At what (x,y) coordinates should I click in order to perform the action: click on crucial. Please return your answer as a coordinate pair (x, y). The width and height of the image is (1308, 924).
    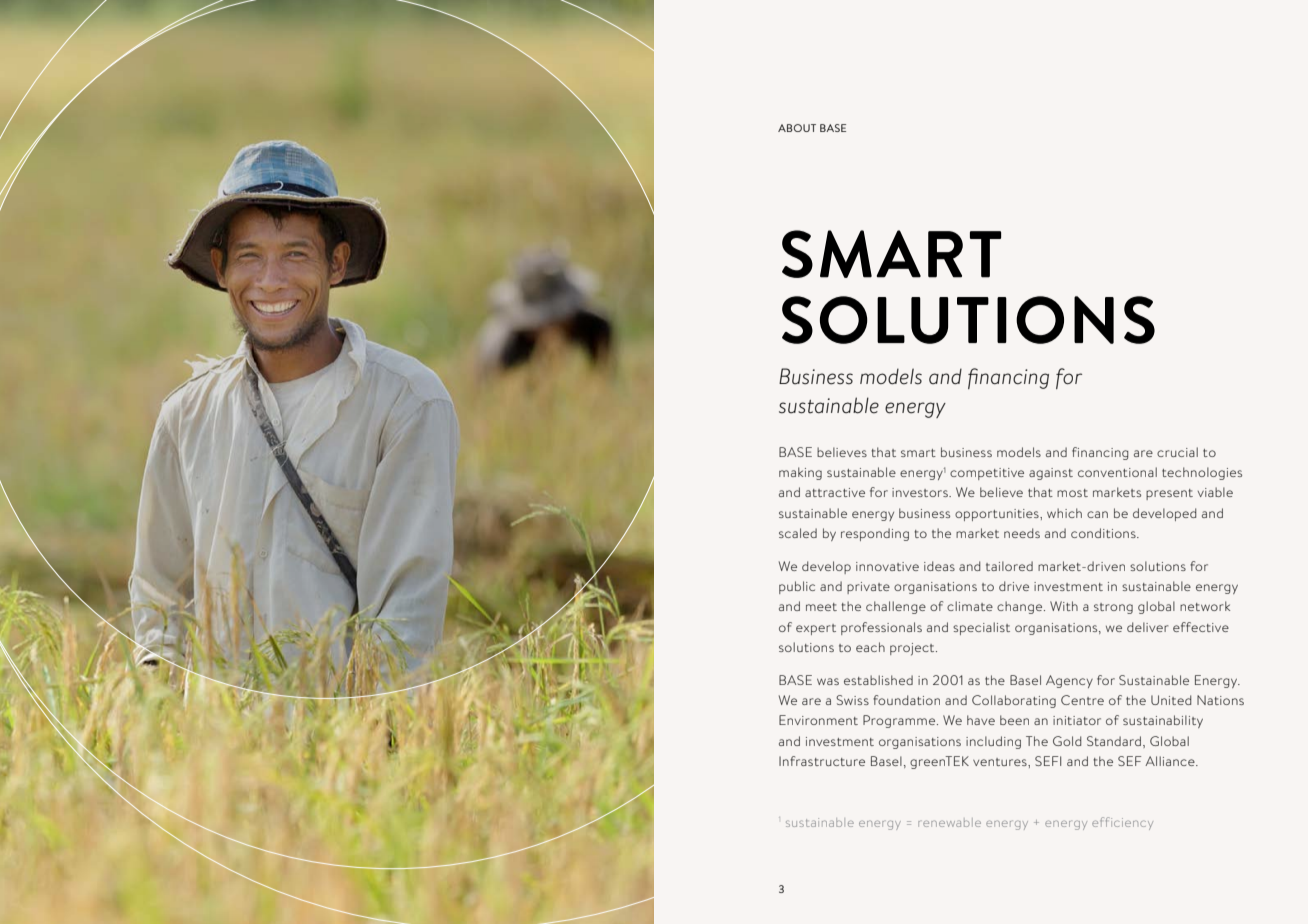
    Looking at the image, I should click on (1177, 452).
